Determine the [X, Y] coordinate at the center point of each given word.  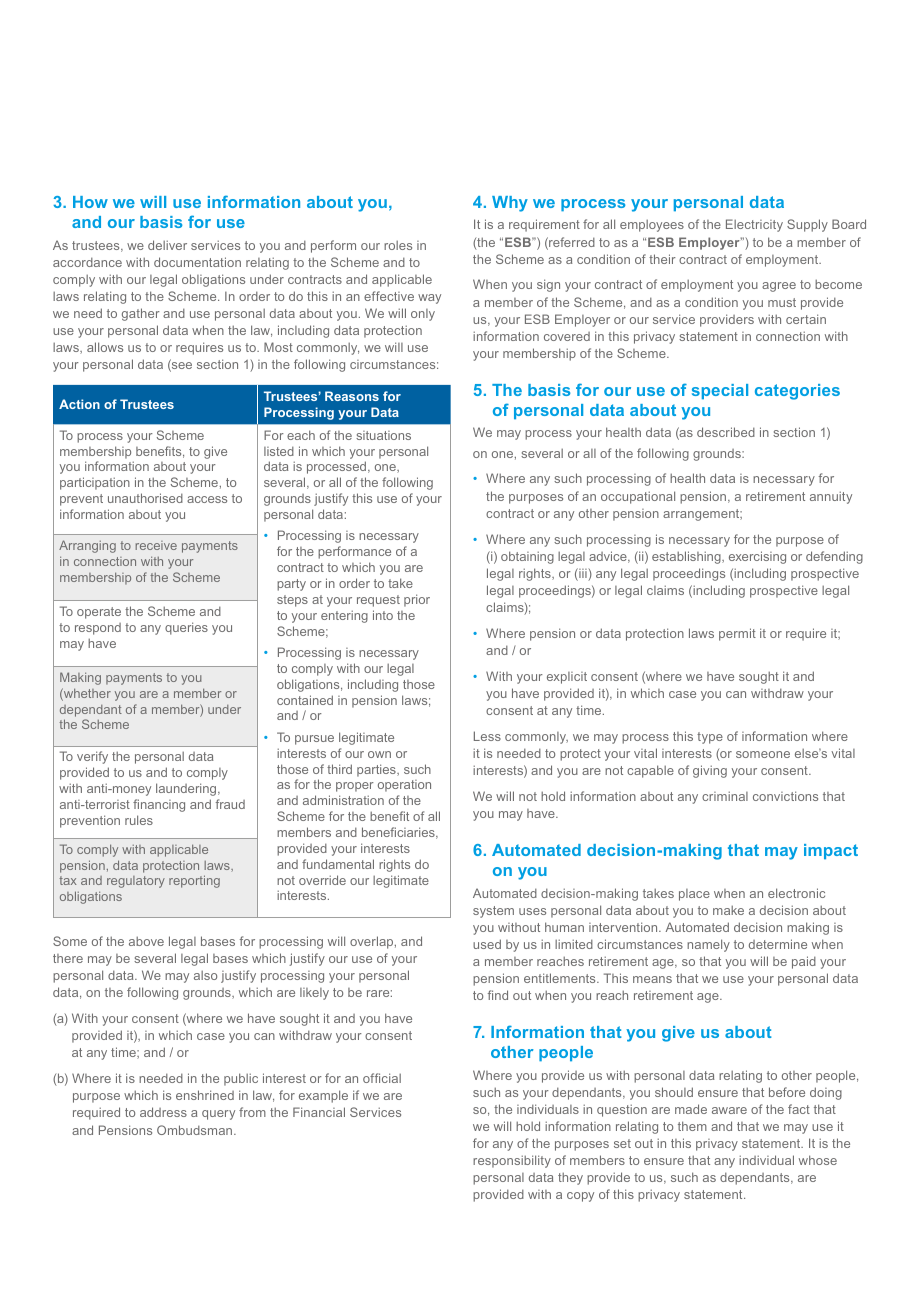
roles [398, 245]
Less [487, 736]
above [146, 941]
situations [383, 435]
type [710, 738]
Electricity [754, 225]
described [726, 432]
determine [778, 944]
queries [186, 628]
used [487, 944]
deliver [167, 245]
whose [818, 1160]
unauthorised [145, 498]
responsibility [512, 1161]
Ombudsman [196, 1130]
